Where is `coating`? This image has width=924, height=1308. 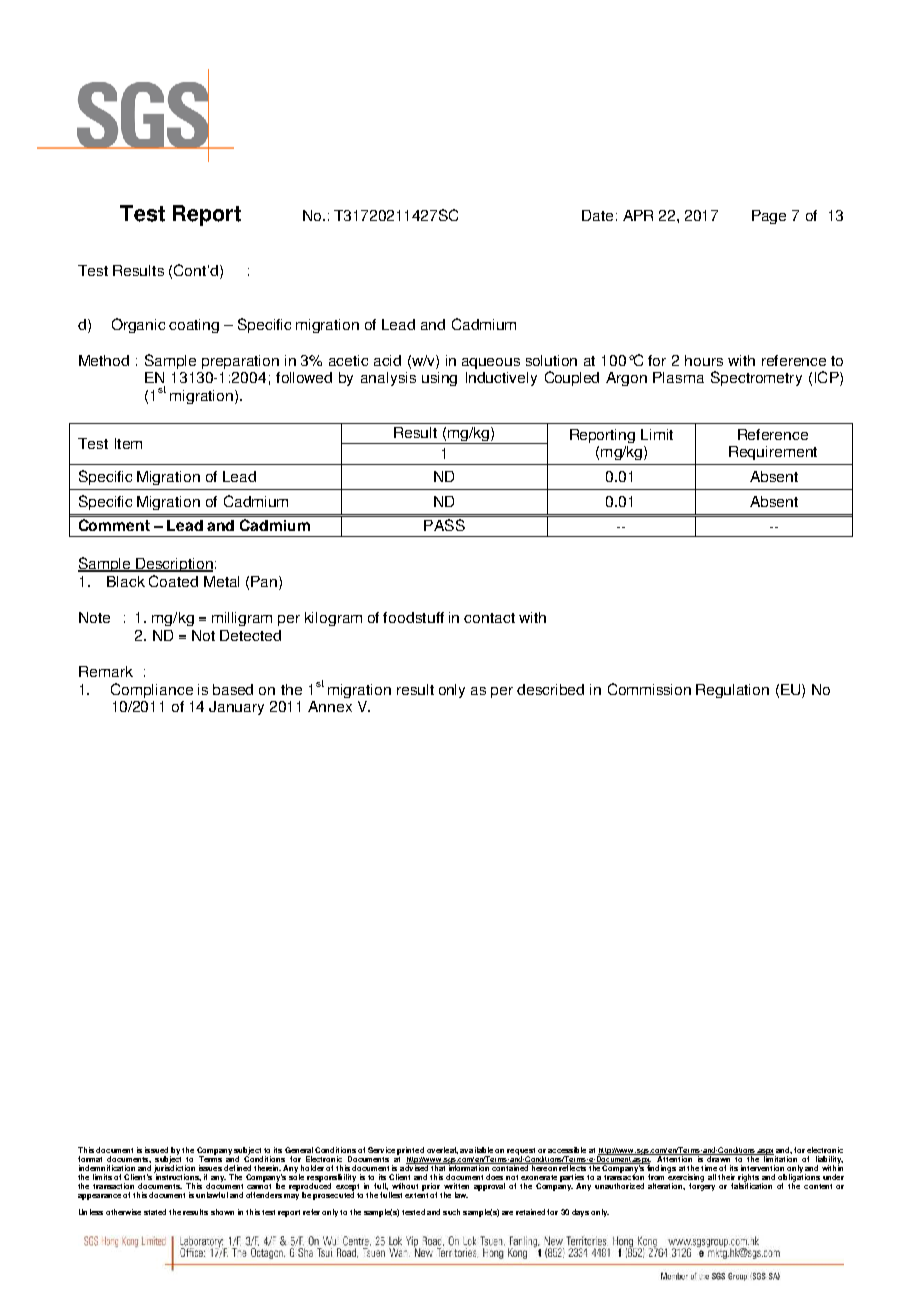 coating is located at coordinates (194, 326).
